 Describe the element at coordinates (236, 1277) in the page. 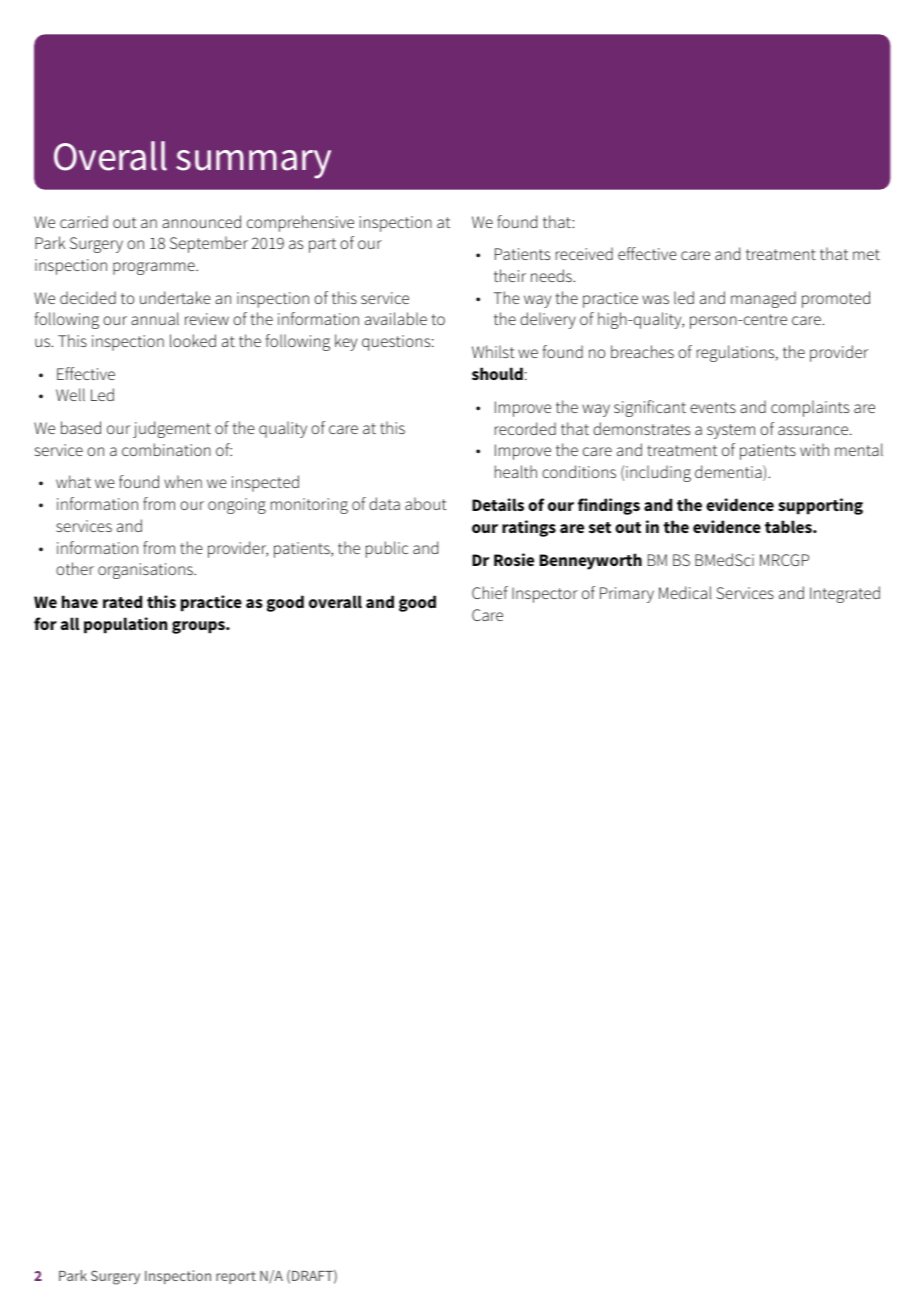

I see `report` at that location.
